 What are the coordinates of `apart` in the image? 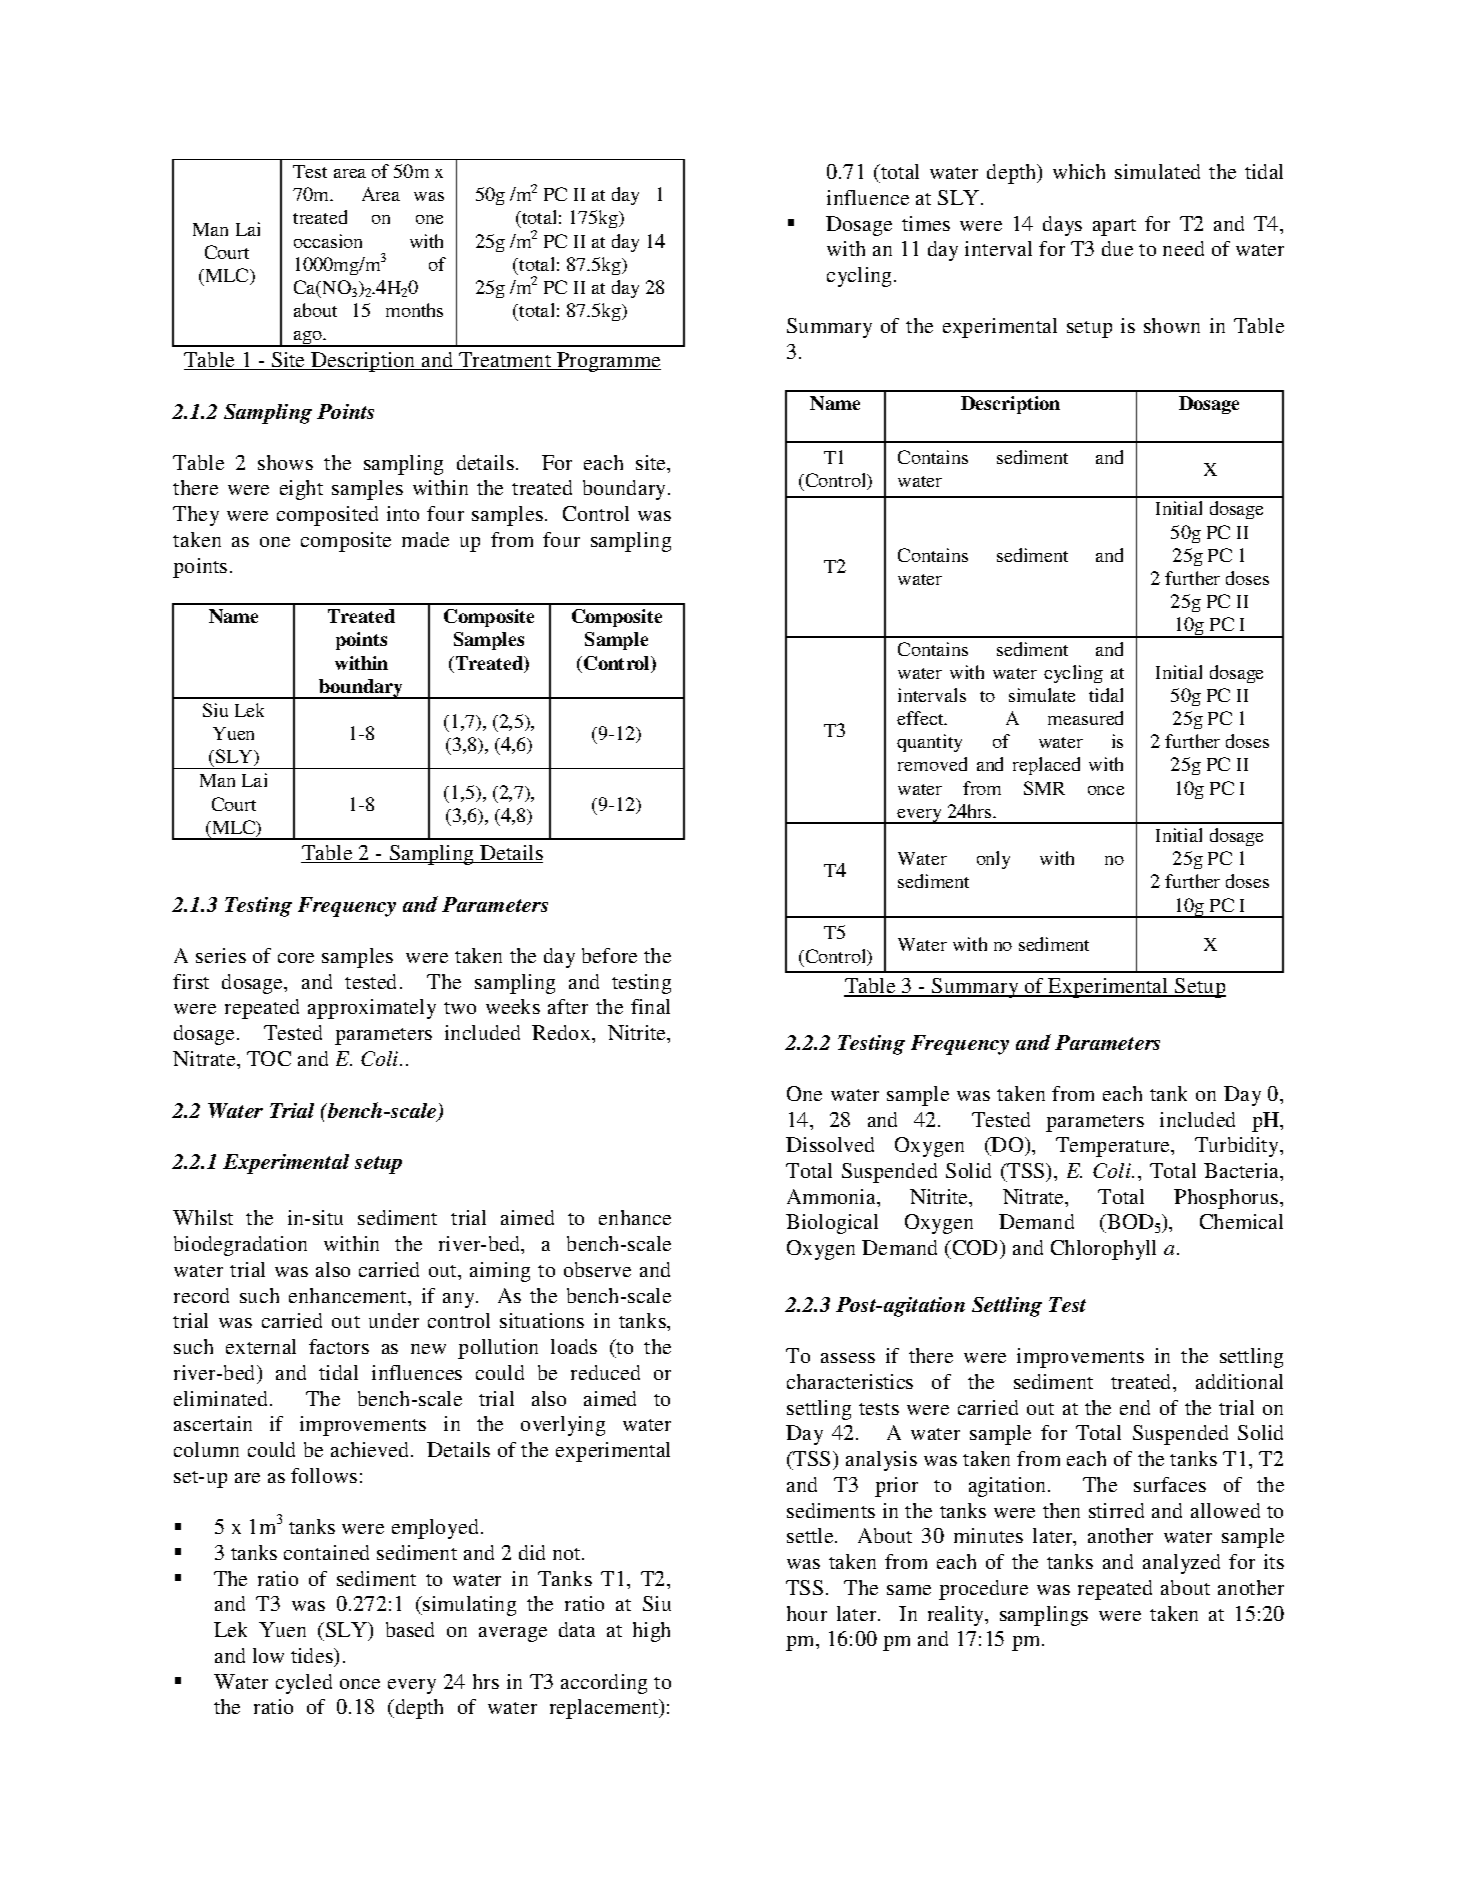 It's located at (1114, 227).
